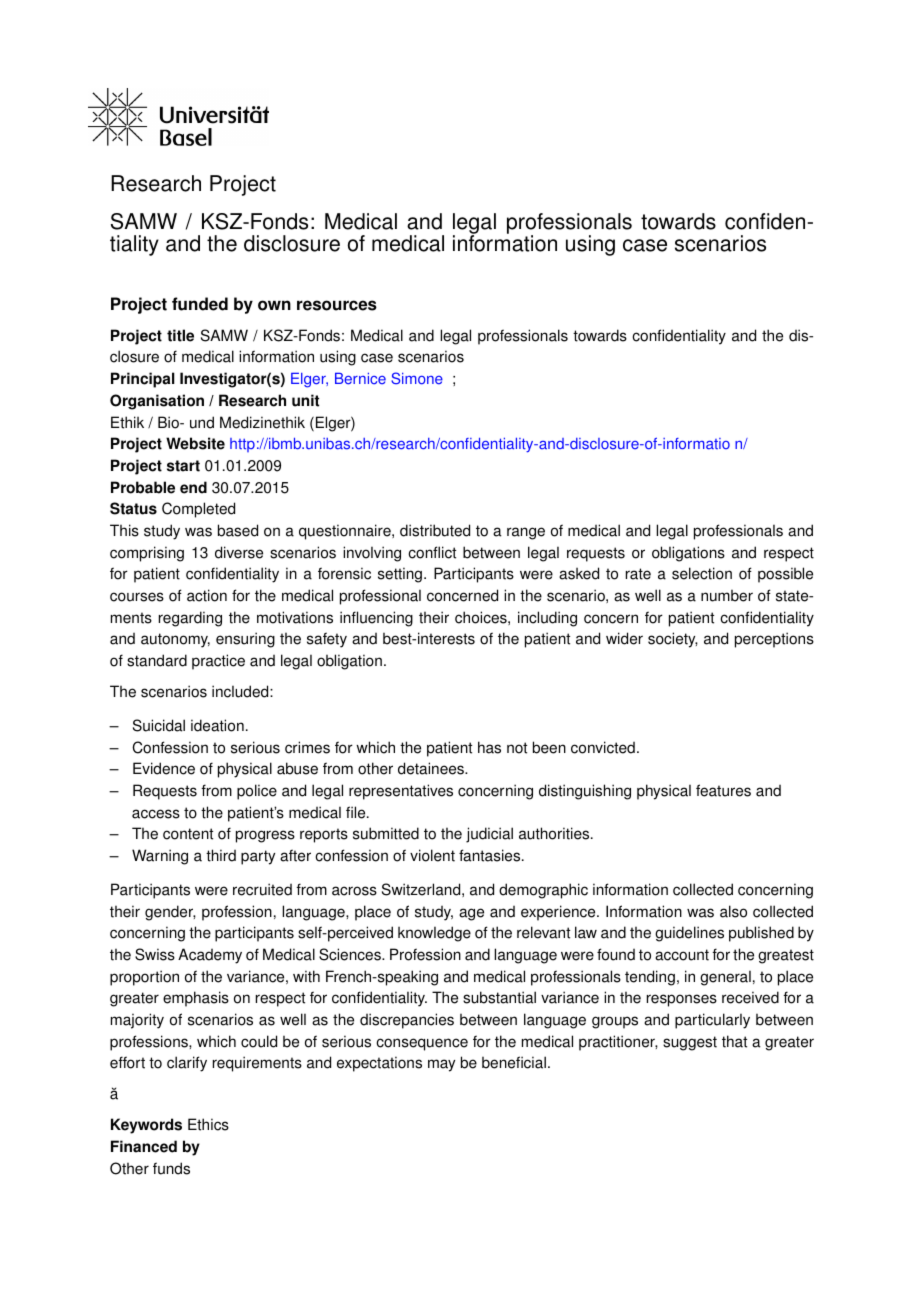  What do you see at coordinates (198, 510) in the document?
I see `Completed` at bounding box center [198, 510].
